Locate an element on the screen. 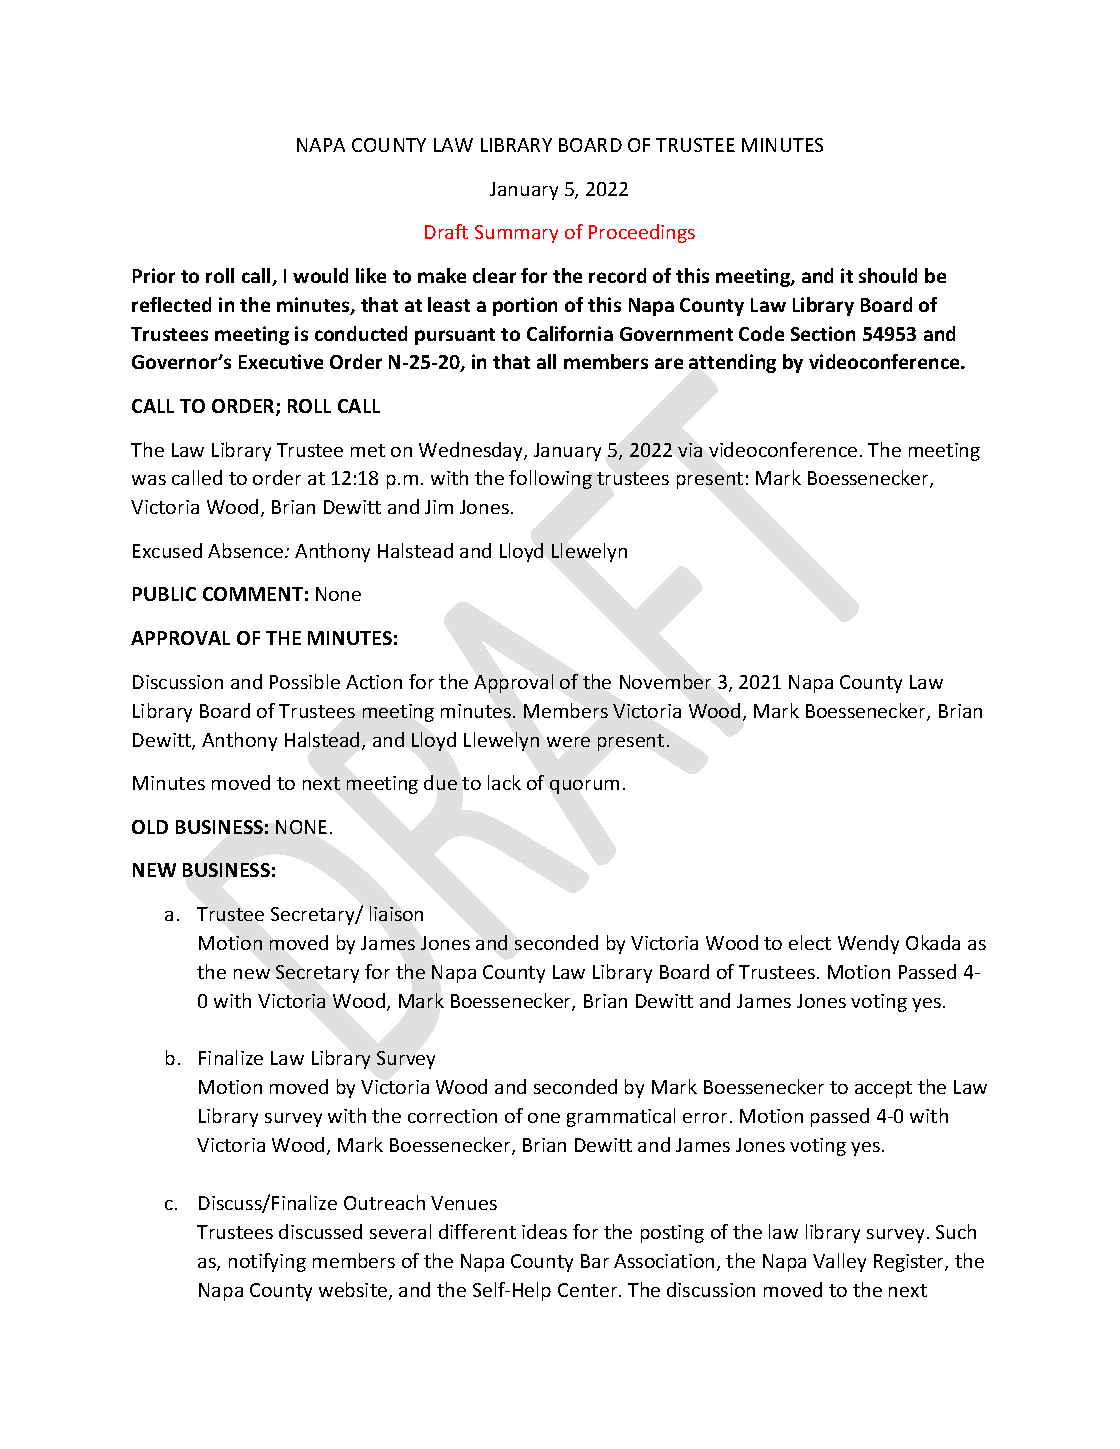  Valley is located at coordinates (839, 1262).
